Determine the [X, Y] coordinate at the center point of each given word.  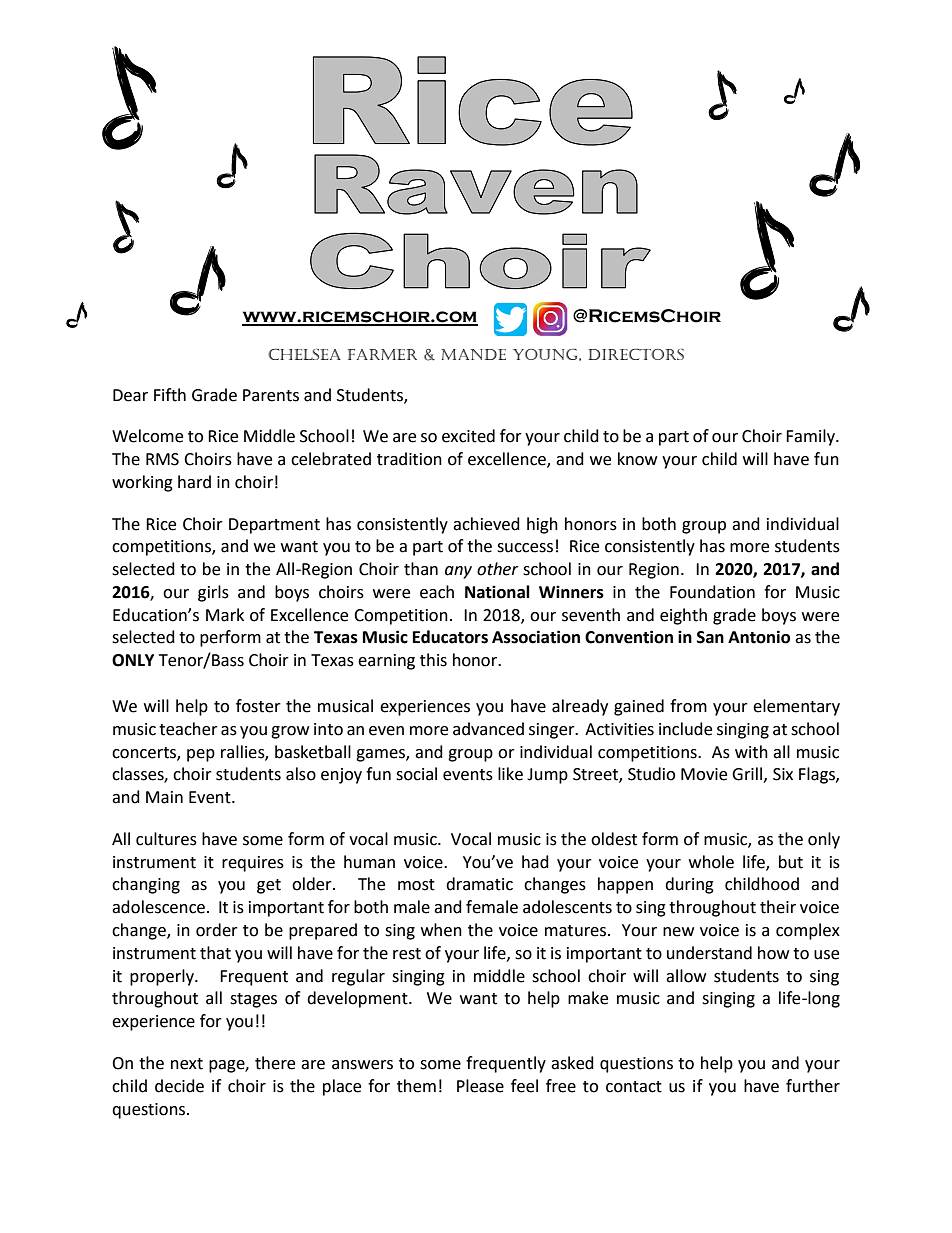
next [187, 1064]
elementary [796, 707]
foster [258, 706]
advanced [488, 729]
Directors [636, 354]
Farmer [382, 354]
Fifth [170, 395]
